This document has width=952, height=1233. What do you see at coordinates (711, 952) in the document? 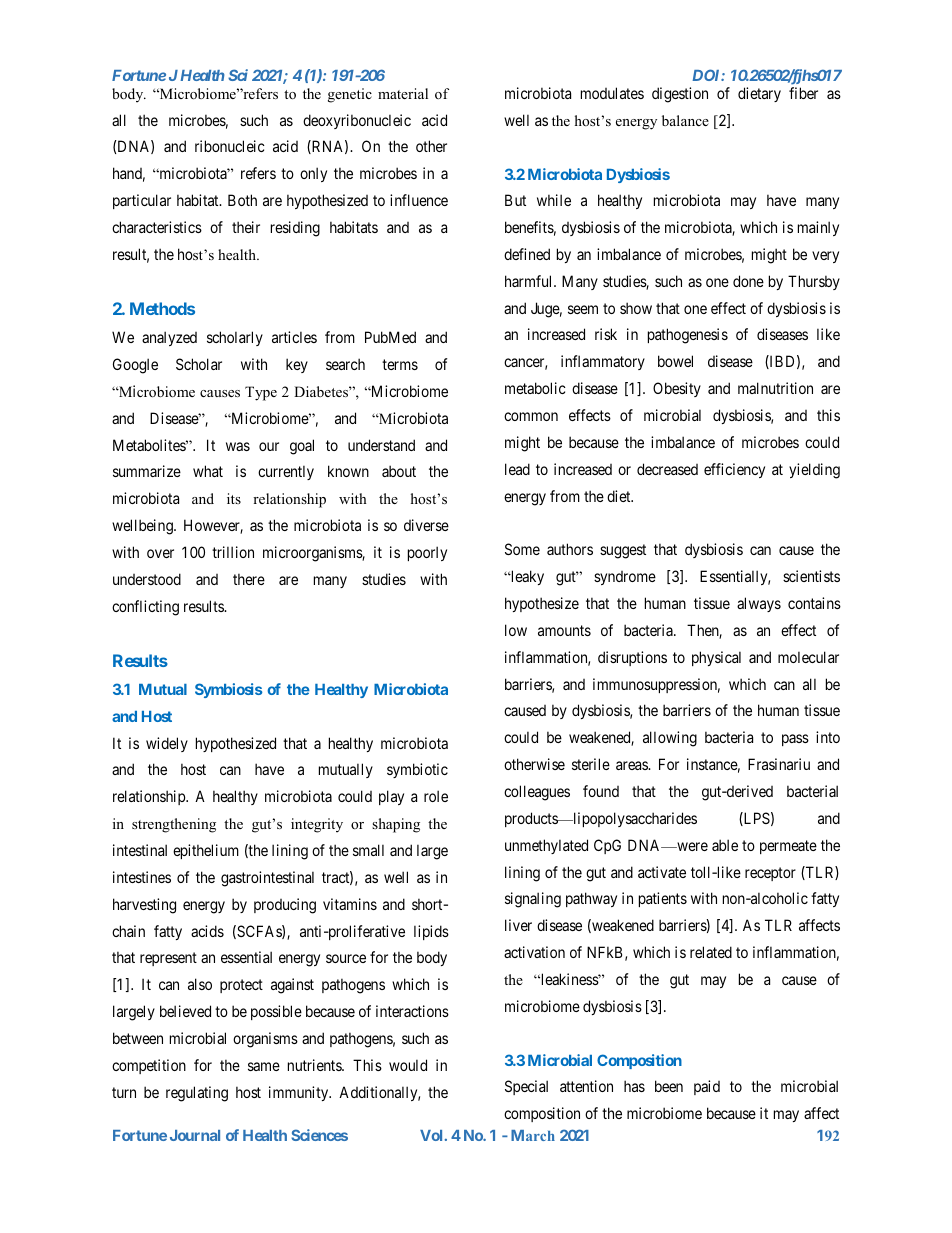
I see `related` at bounding box center [711, 952].
